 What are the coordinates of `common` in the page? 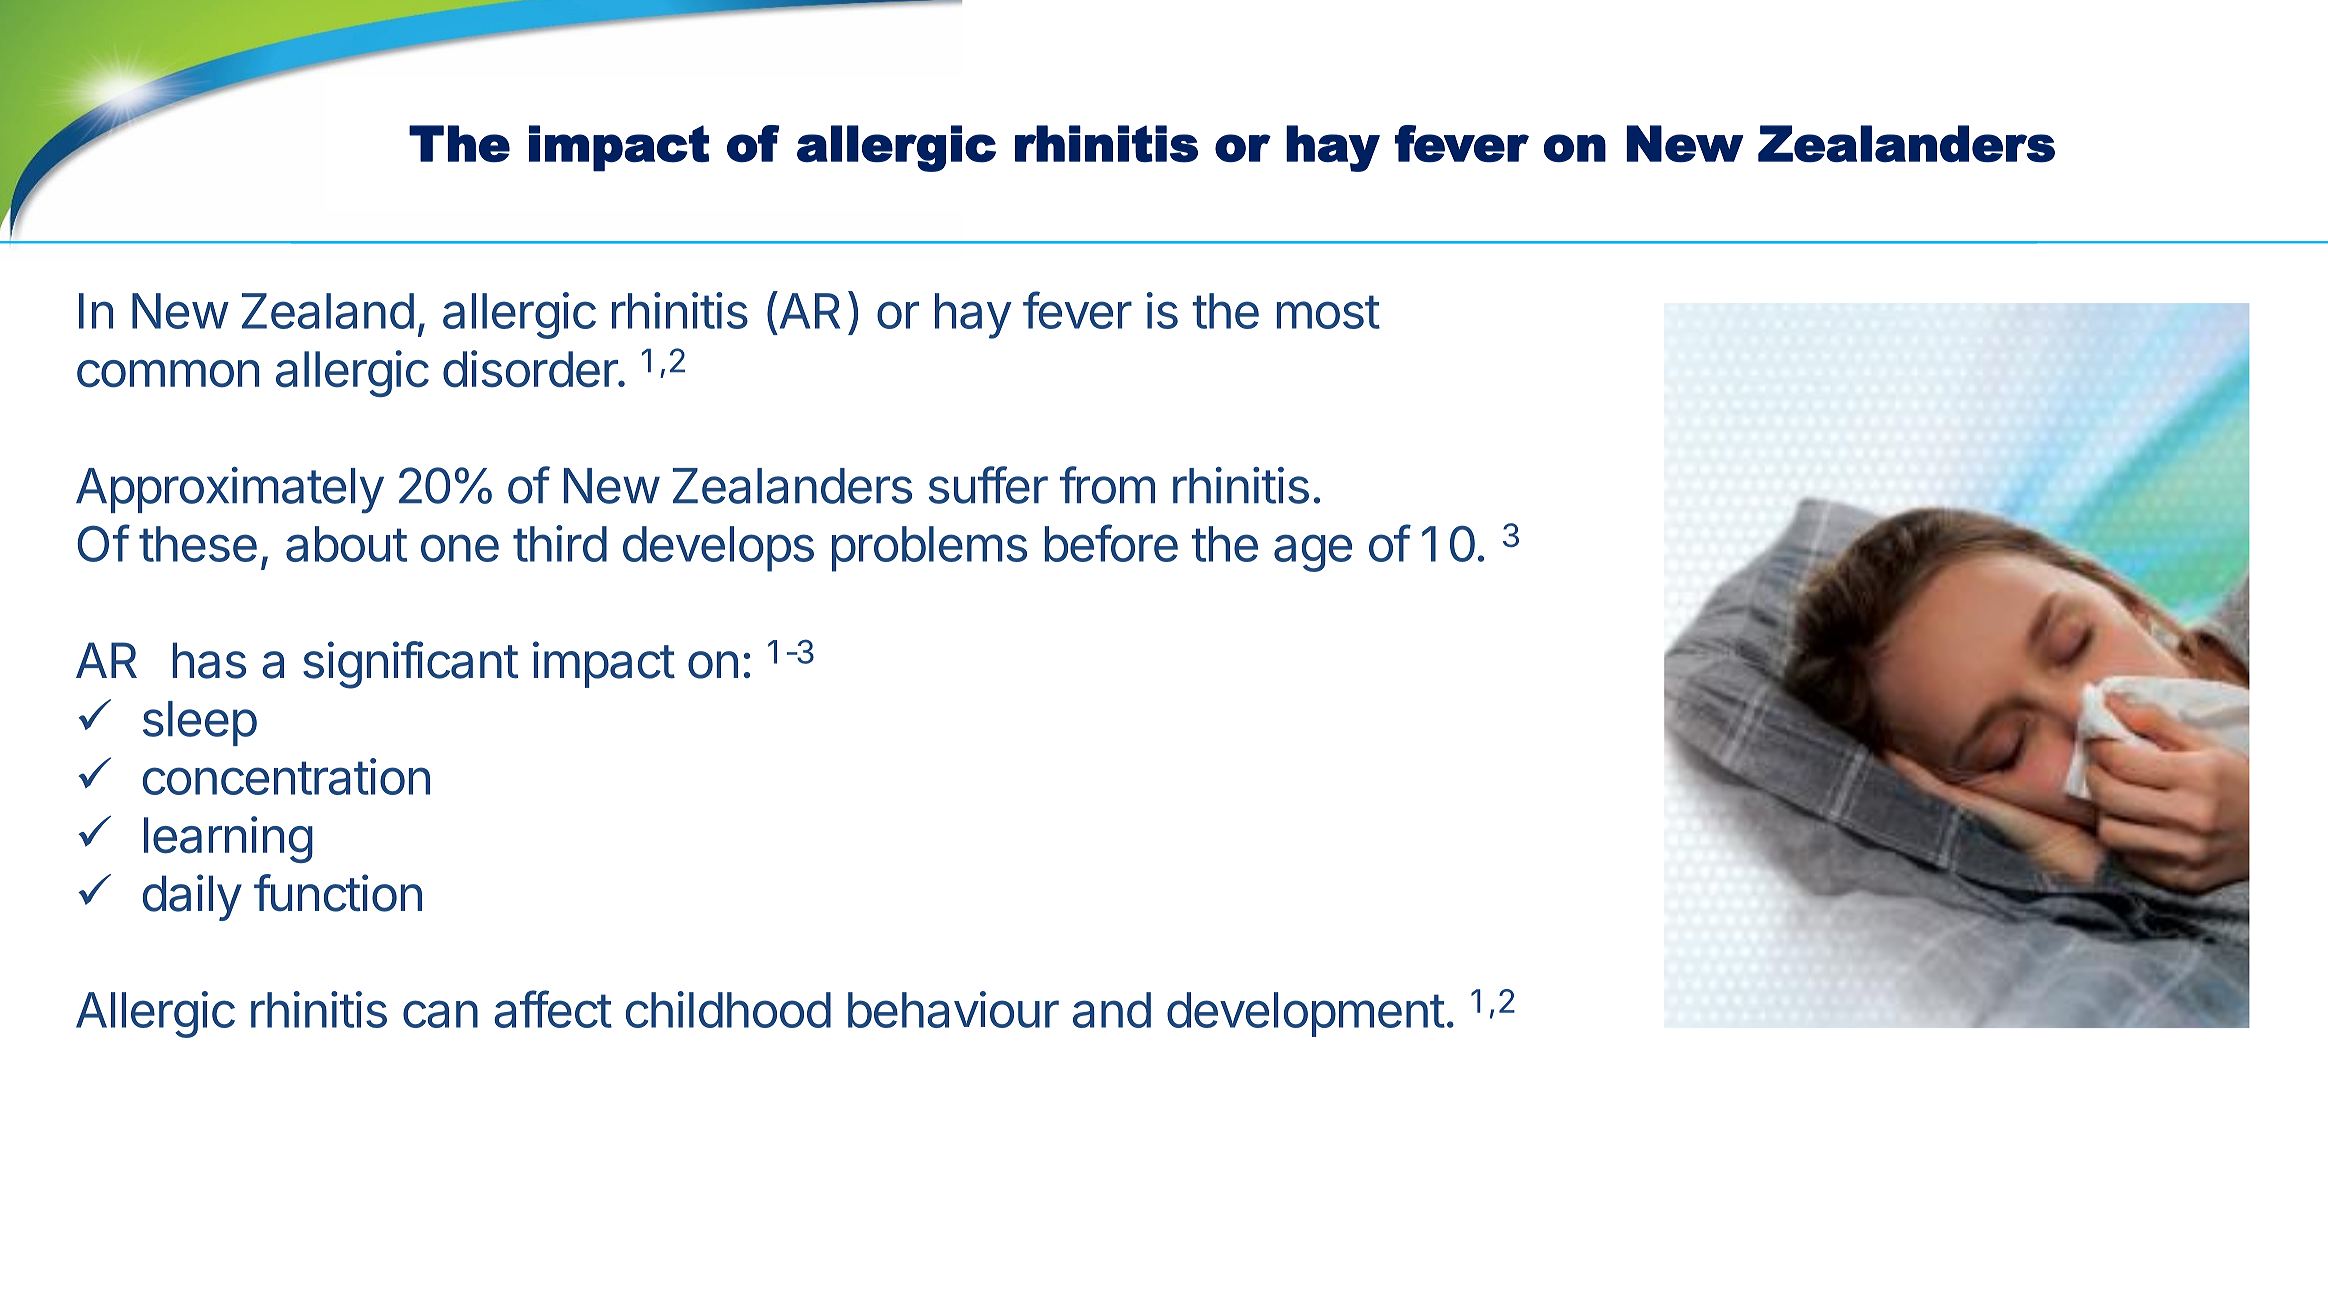 It's located at (168, 374).
